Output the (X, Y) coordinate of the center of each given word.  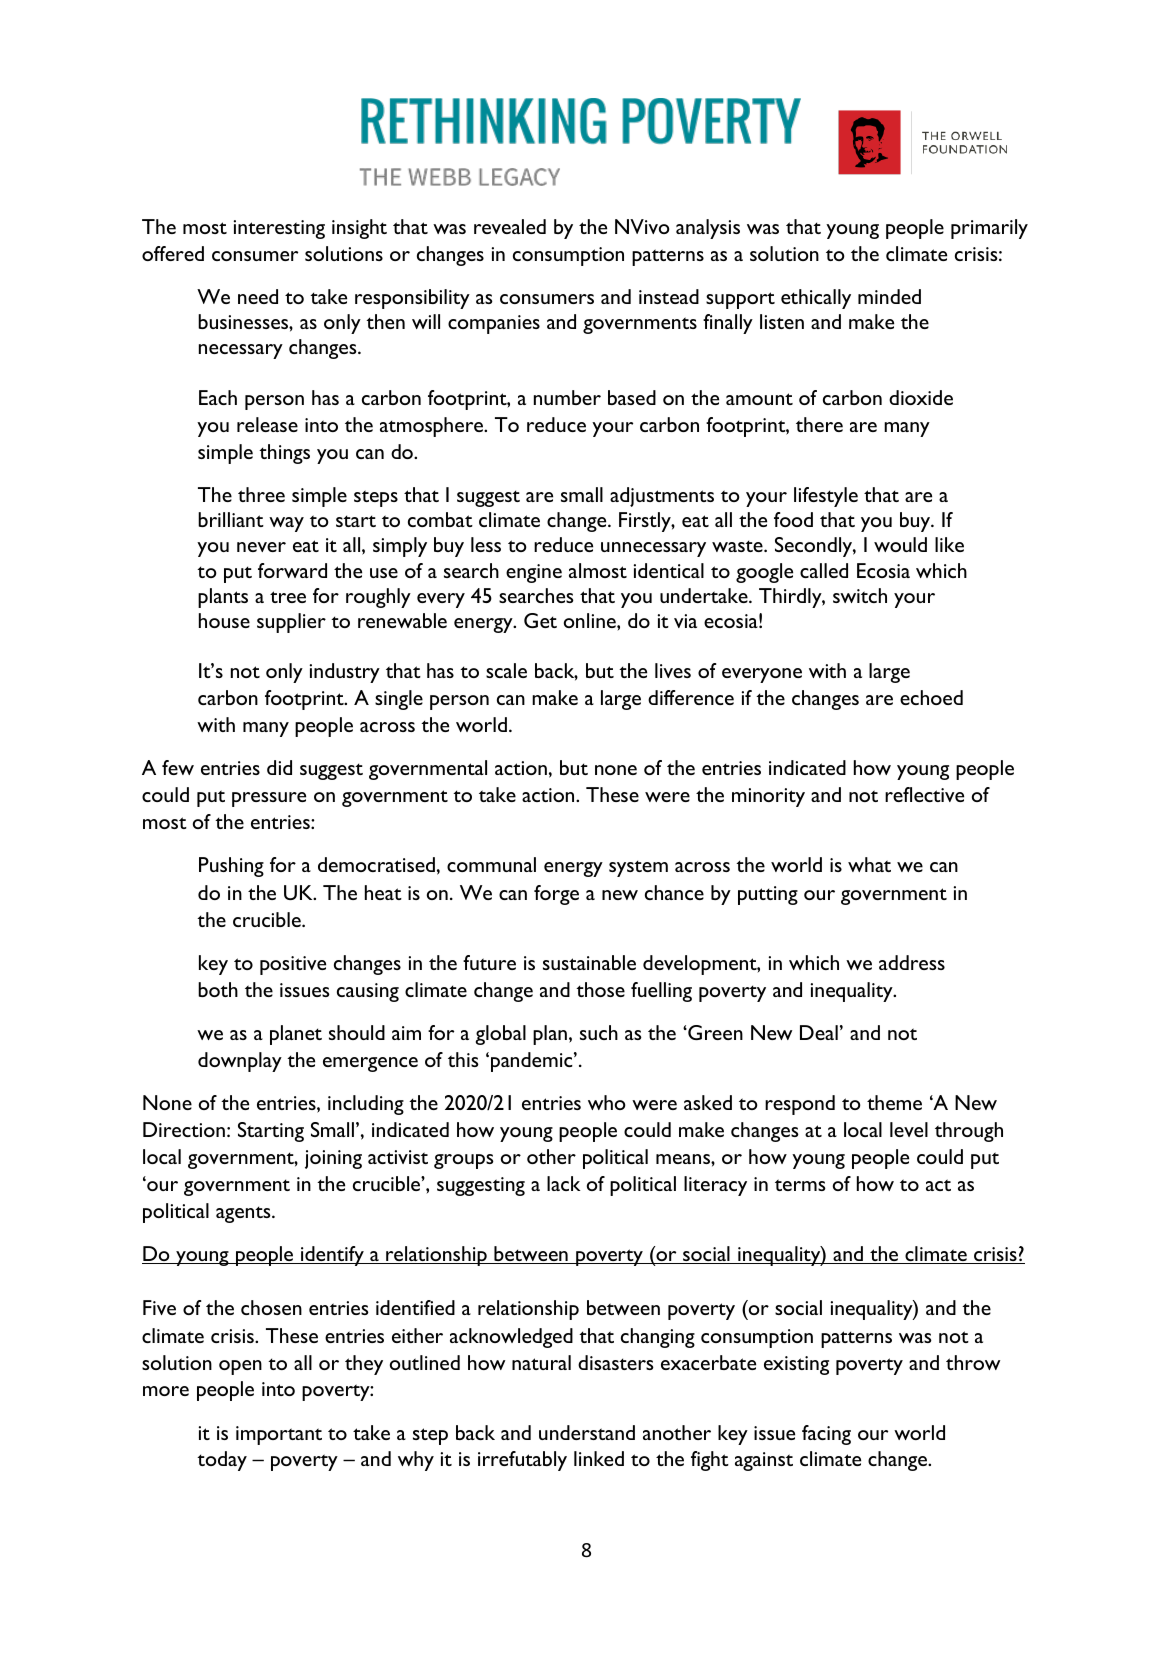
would (900, 544)
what (869, 864)
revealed (510, 226)
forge (556, 895)
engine (534, 573)
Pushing (231, 867)
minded (889, 296)
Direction (184, 1129)
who (607, 1102)
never (261, 547)
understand (587, 1432)
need (258, 296)
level (909, 1129)
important (279, 1435)
